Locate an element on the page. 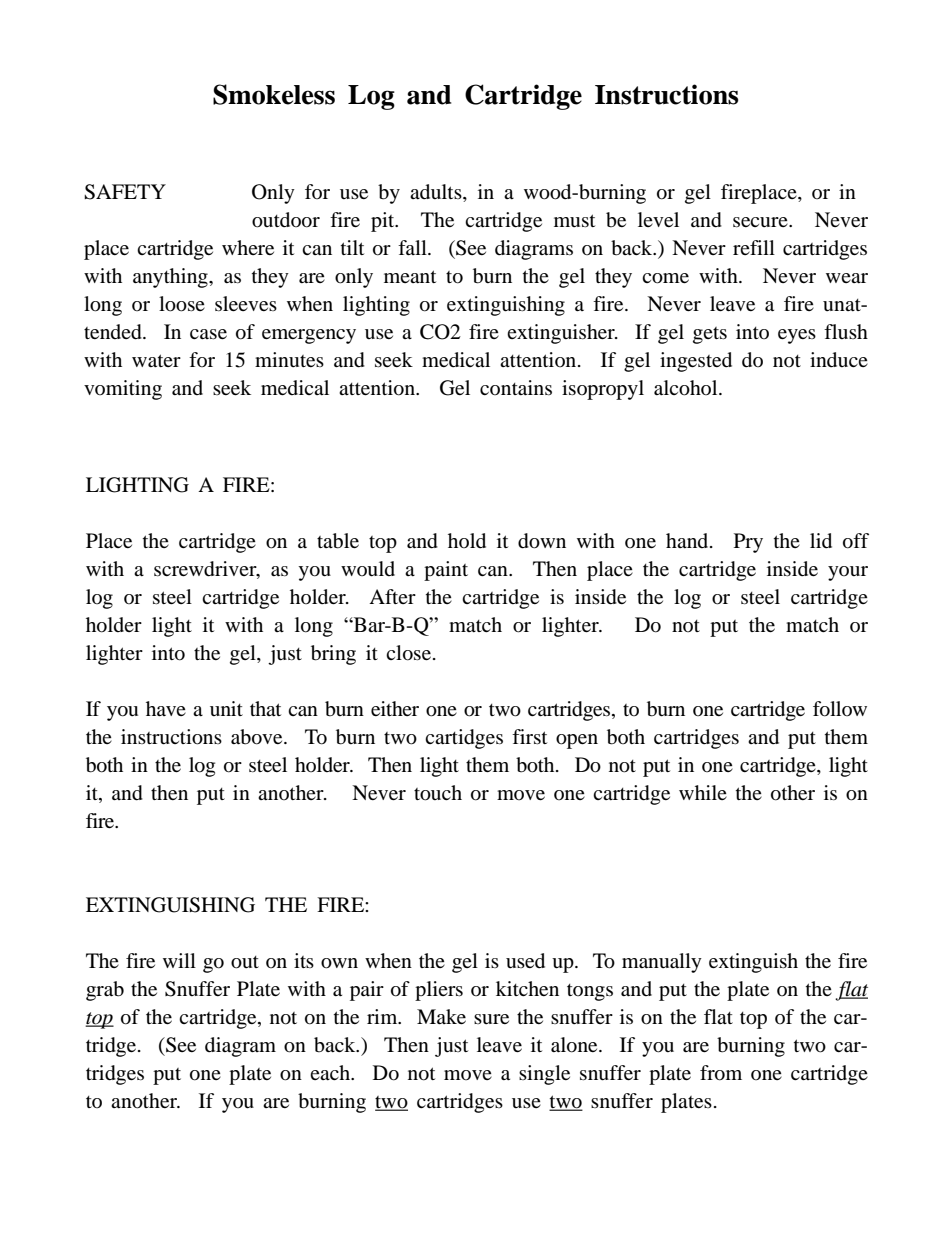 The image size is (952, 1233). have is located at coordinates (166, 708).
